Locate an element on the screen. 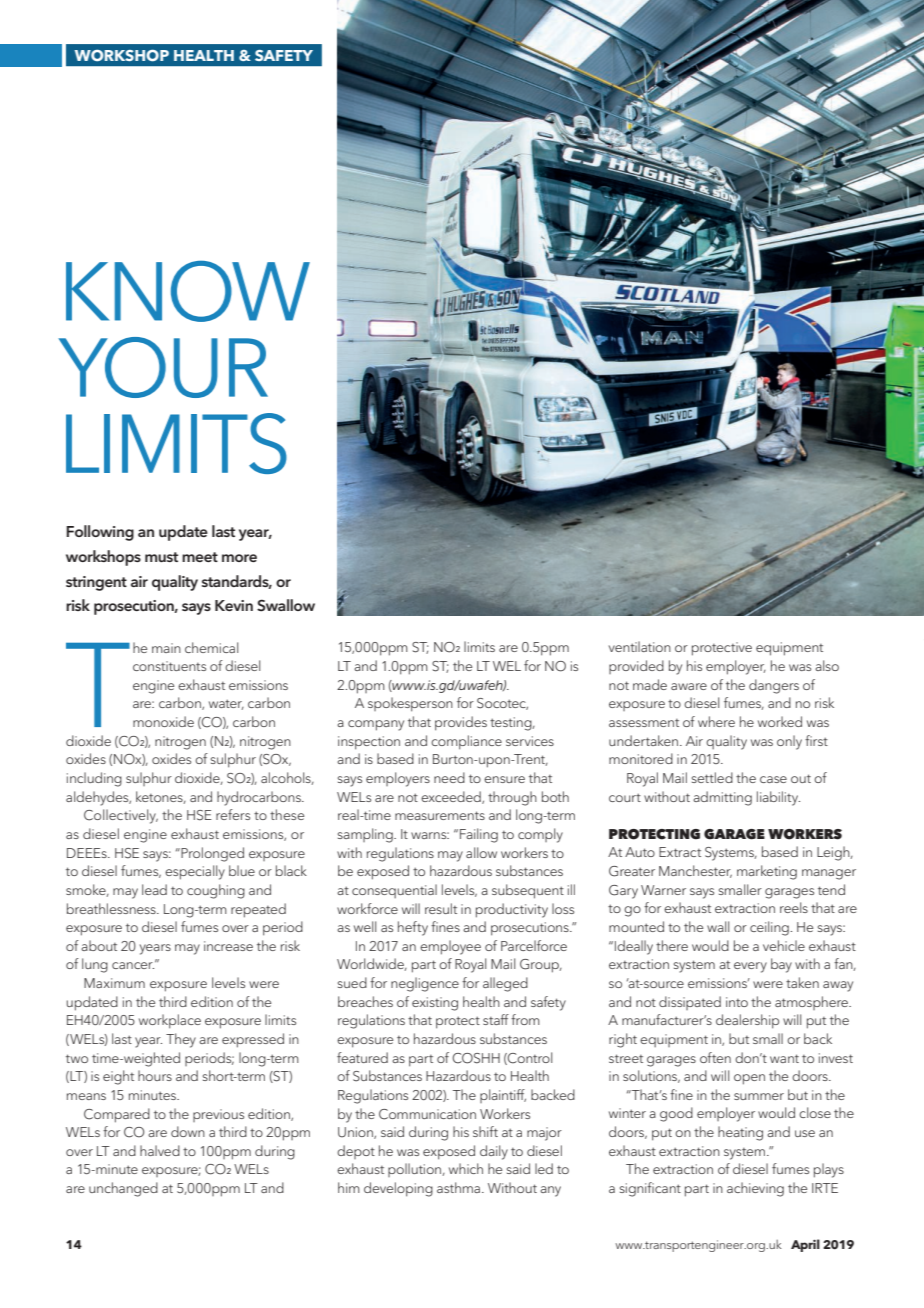 This screenshot has height=1308, width=924. ventilation is located at coordinates (640, 646).
